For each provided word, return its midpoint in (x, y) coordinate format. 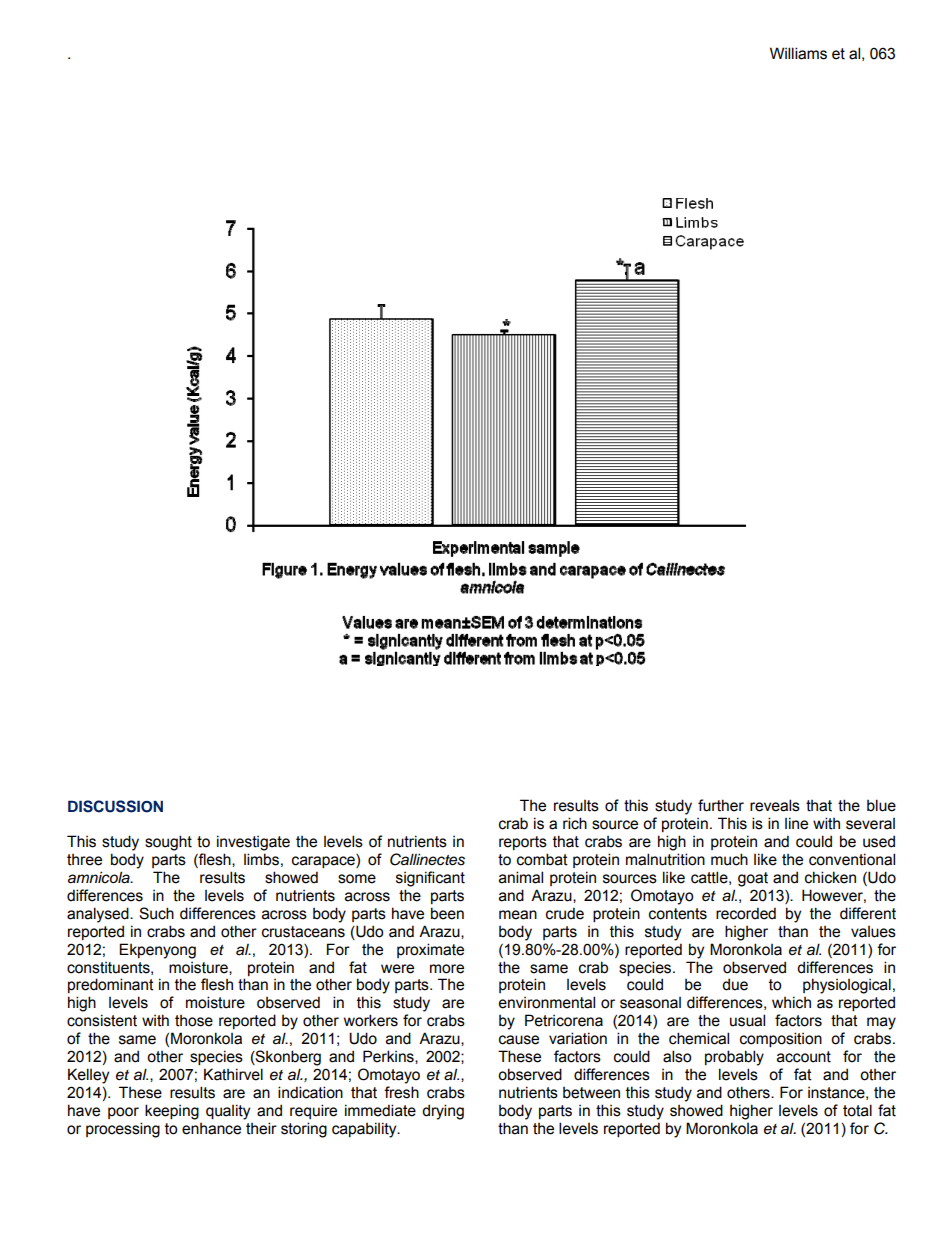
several (870, 824)
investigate (253, 843)
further (721, 805)
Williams (798, 53)
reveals (775, 805)
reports (523, 843)
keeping (172, 1112)
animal (521, 877)
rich (575, 823)
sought (168, 843)
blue (881, 805)
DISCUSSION (115, 806)
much (729, 859)
